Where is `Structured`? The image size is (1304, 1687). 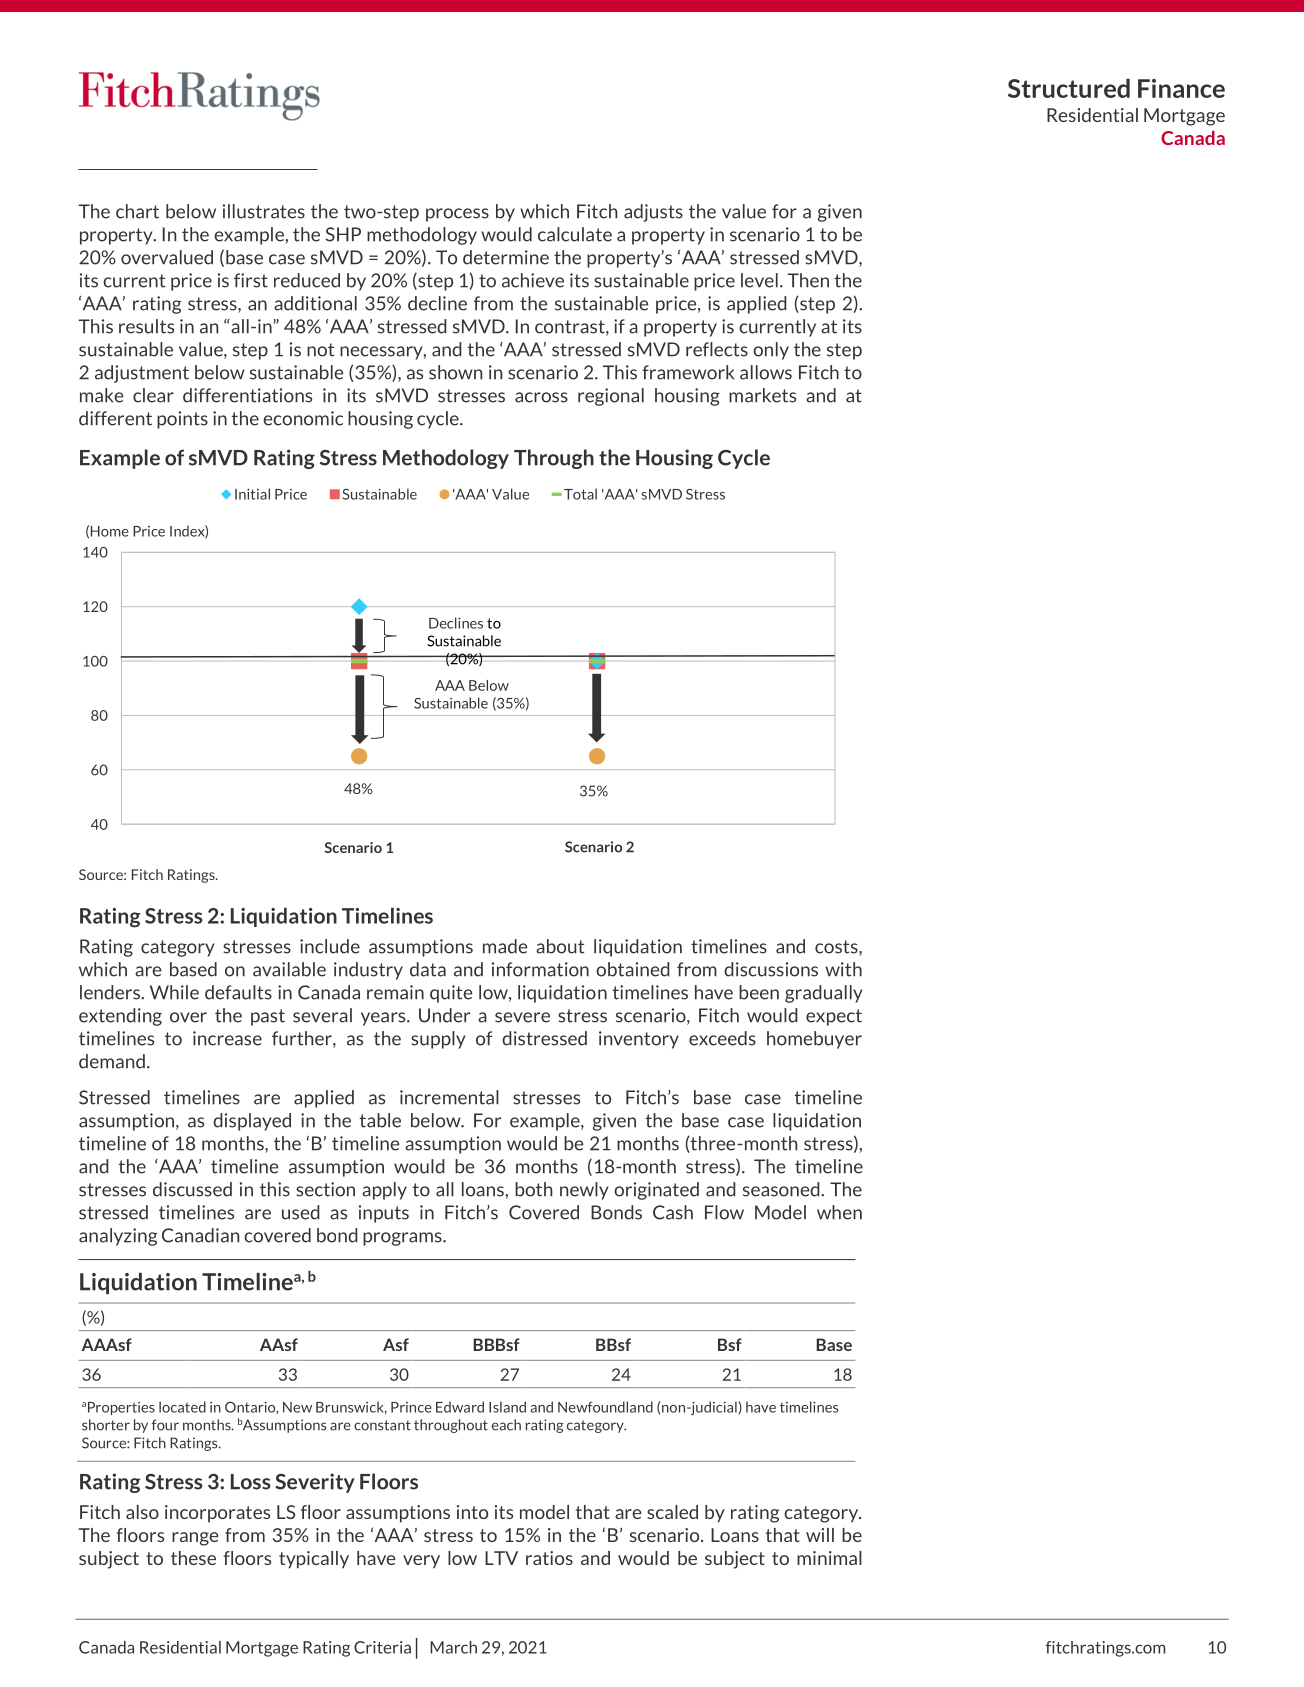
Structured is located at coordinates (1069, 88).
